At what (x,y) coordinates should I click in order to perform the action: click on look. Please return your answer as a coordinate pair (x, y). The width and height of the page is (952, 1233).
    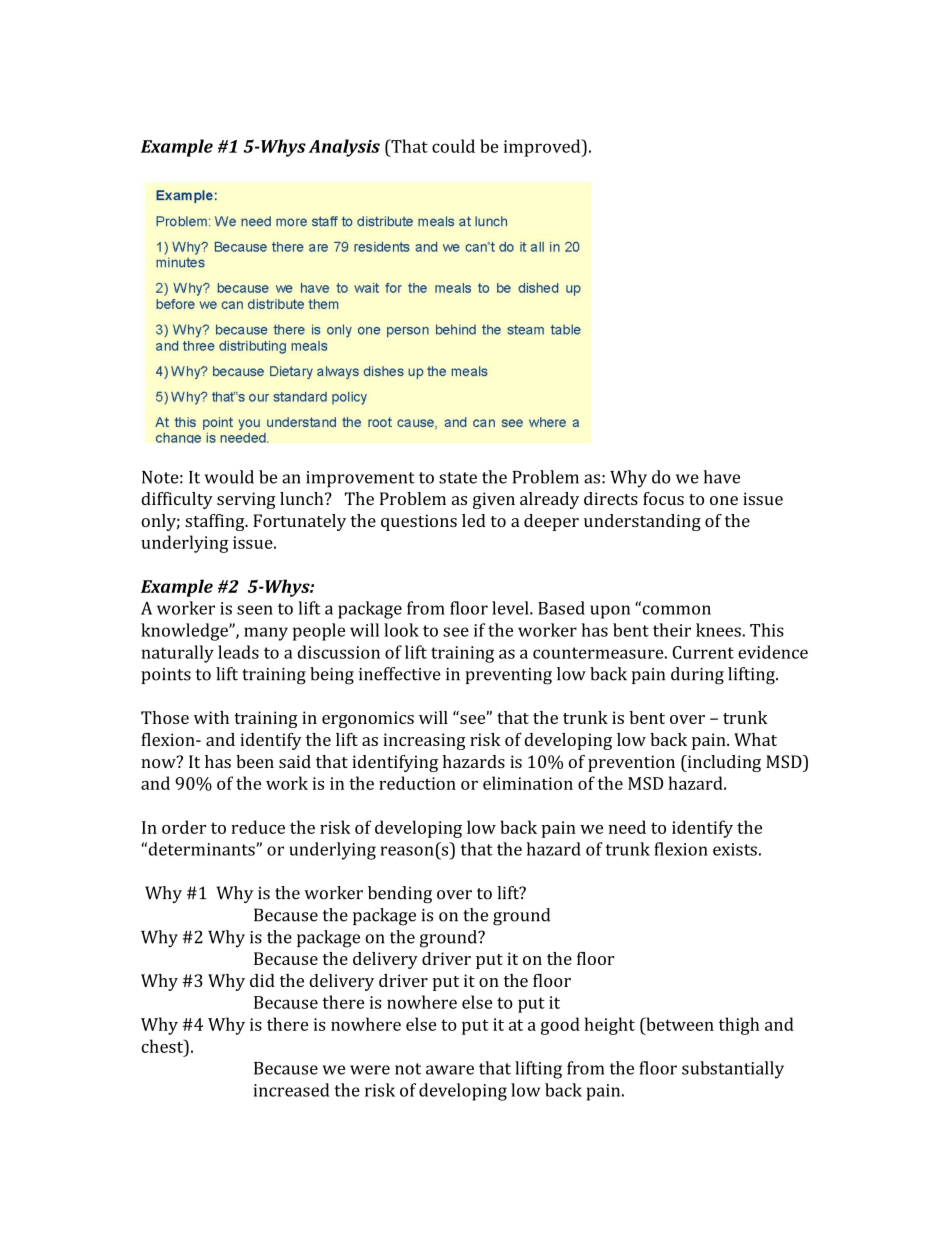
    Looking at the image, I should click on (401, 630).
